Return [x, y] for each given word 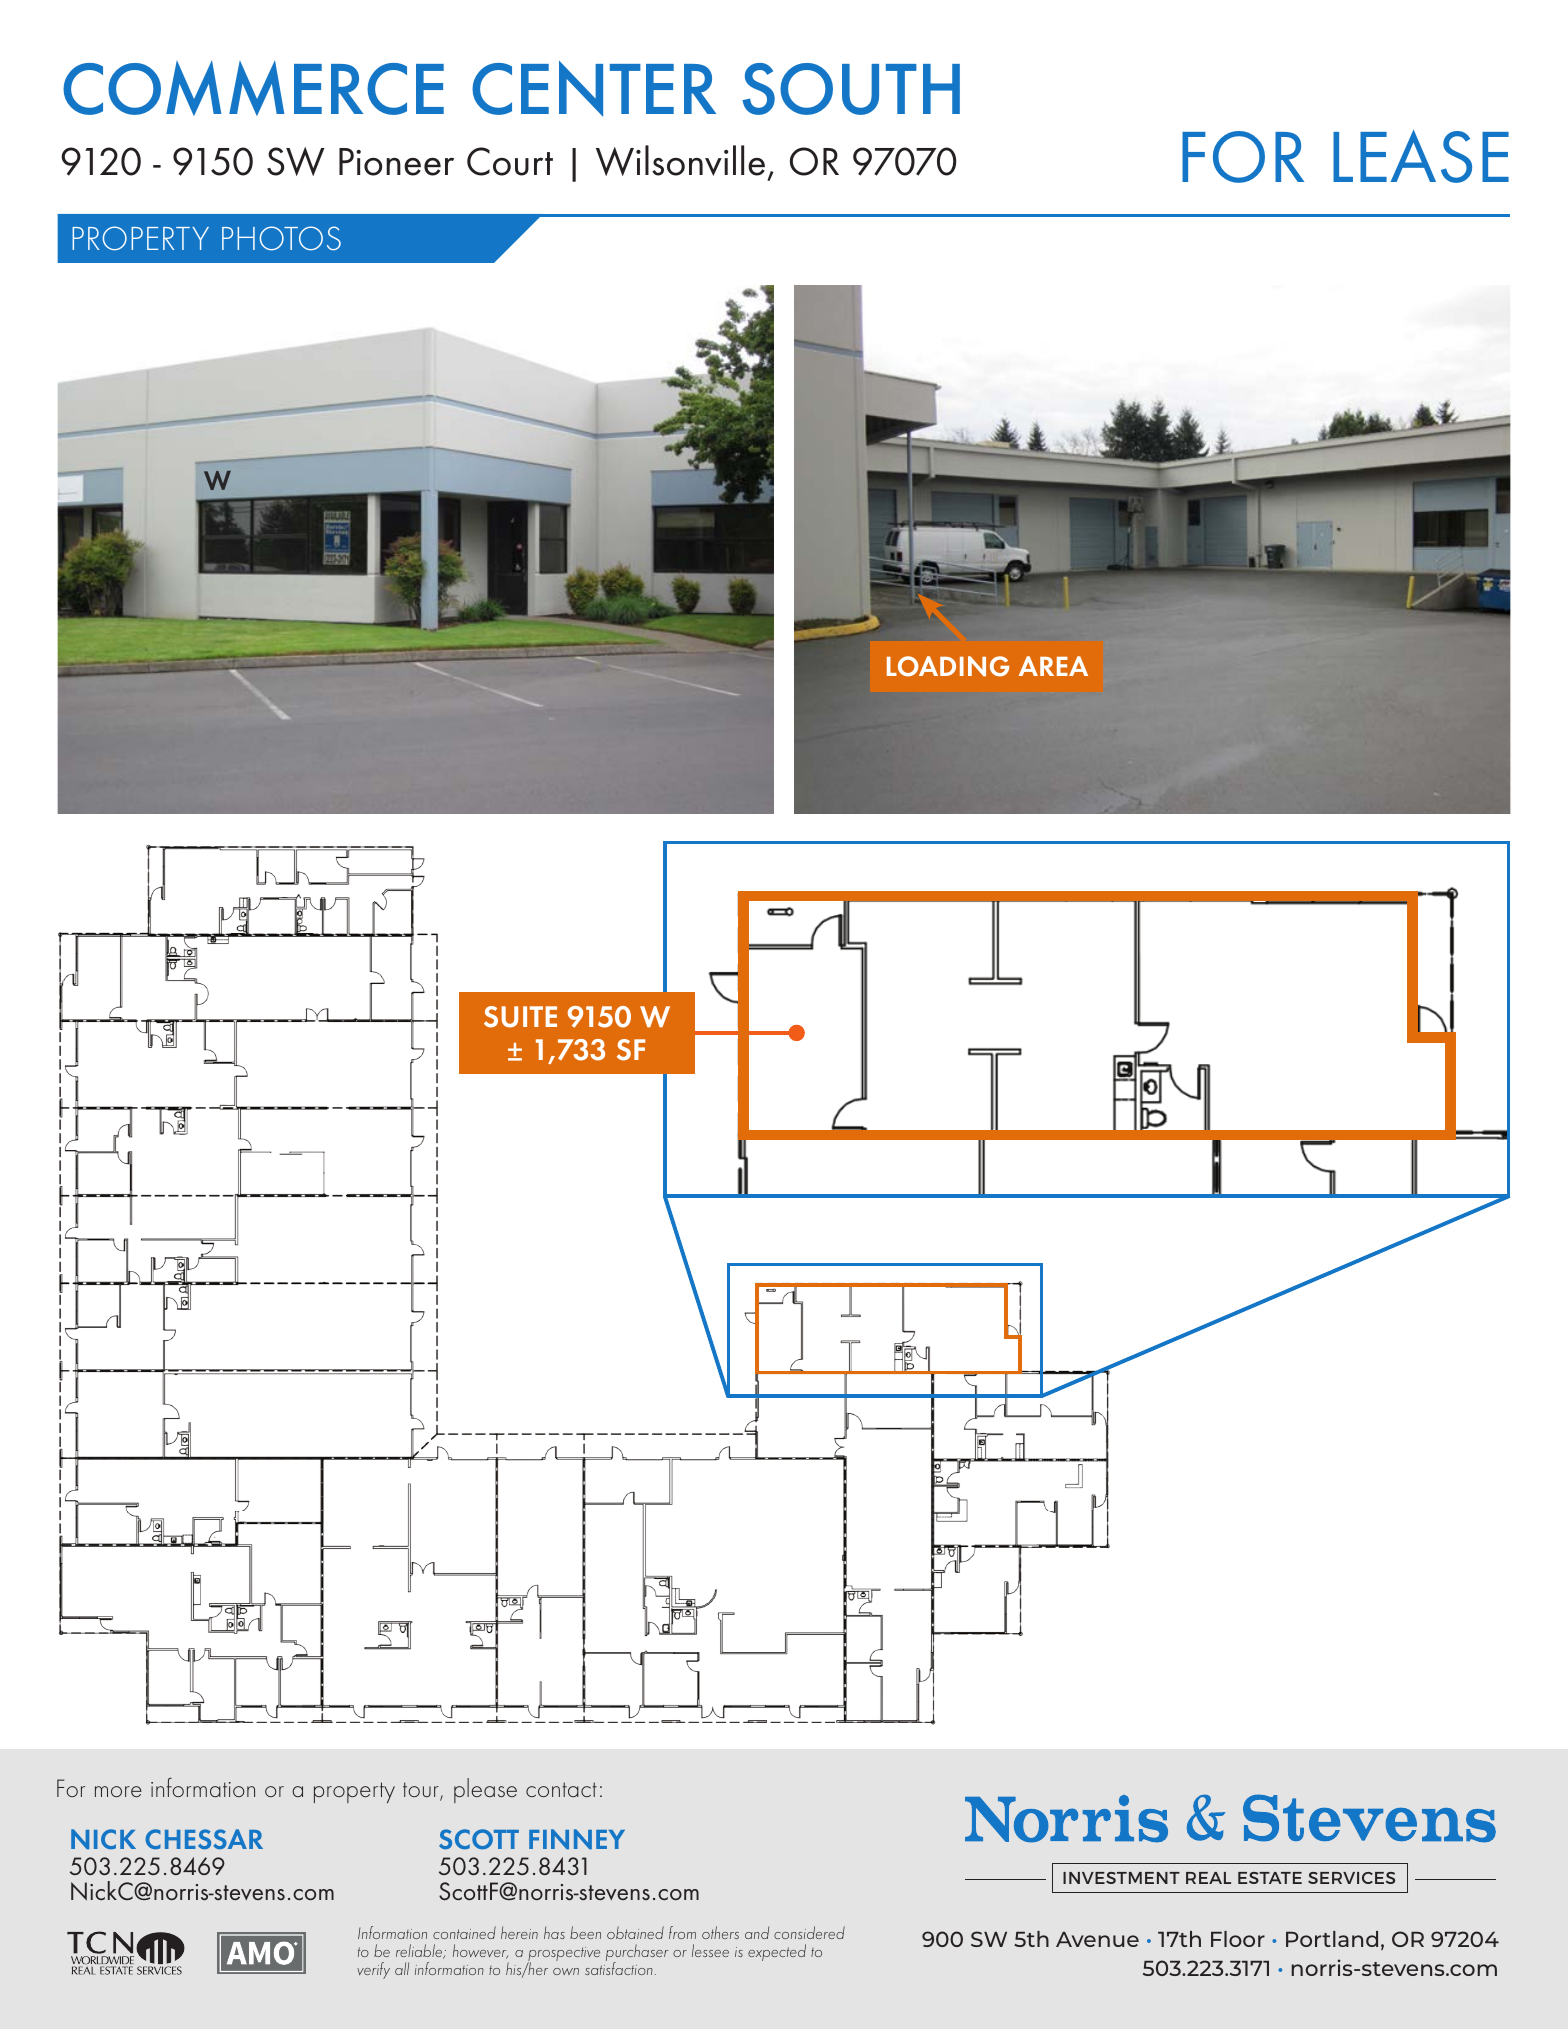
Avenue [1097, 1939]
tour [422, 1791]
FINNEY [577, 1839]
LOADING [948, 666]
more [118, 1791]
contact [561, 1789]
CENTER [594, 88]
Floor [1238, 1939]
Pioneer [396, 162]
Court [510, 161]
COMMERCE [253, 88]
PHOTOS [281, 238]
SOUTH [851, 89]
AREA [1053, 666]
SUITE [520, 1017]
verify [373, 1970]
